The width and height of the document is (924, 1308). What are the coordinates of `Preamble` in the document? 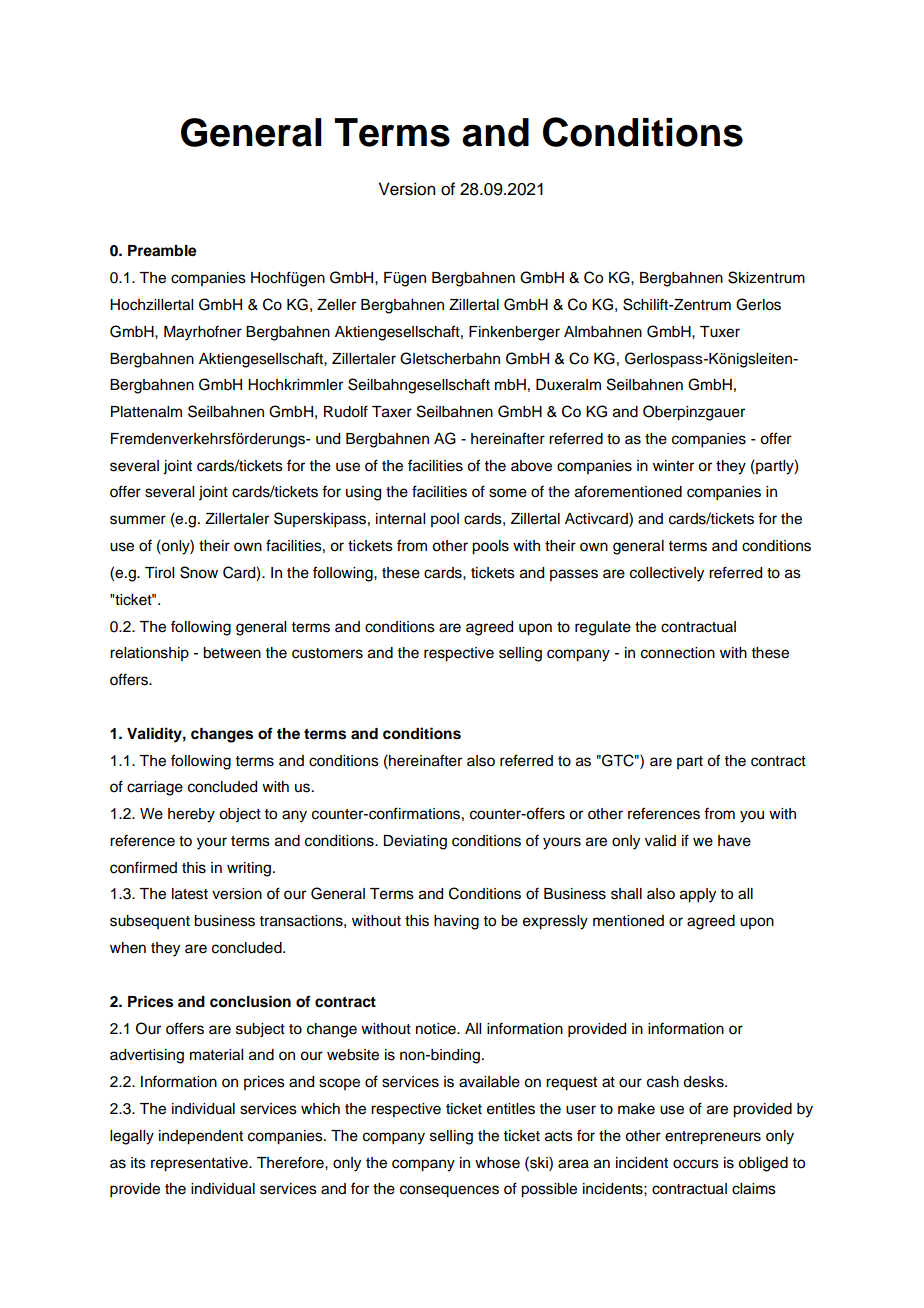 It's located at (162, 251).
